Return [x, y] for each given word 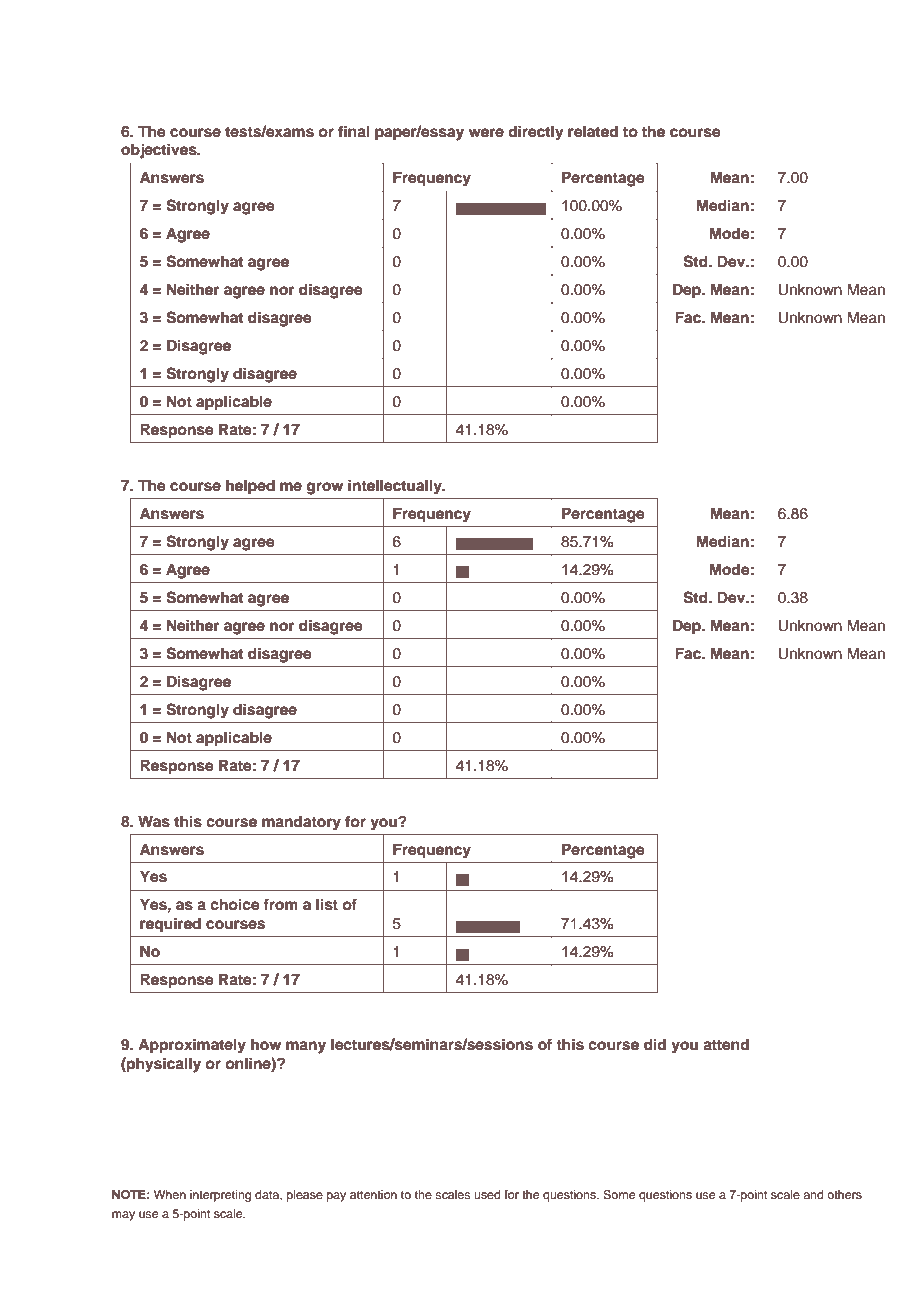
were [486, 132]
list [327, 904]
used [487, 1194]
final [354, 131]
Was [154, 822]
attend [726, 1045]
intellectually [396, 487]
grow [325, 488]
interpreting [220, 1196]
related [593, 132]
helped [250, 487]
